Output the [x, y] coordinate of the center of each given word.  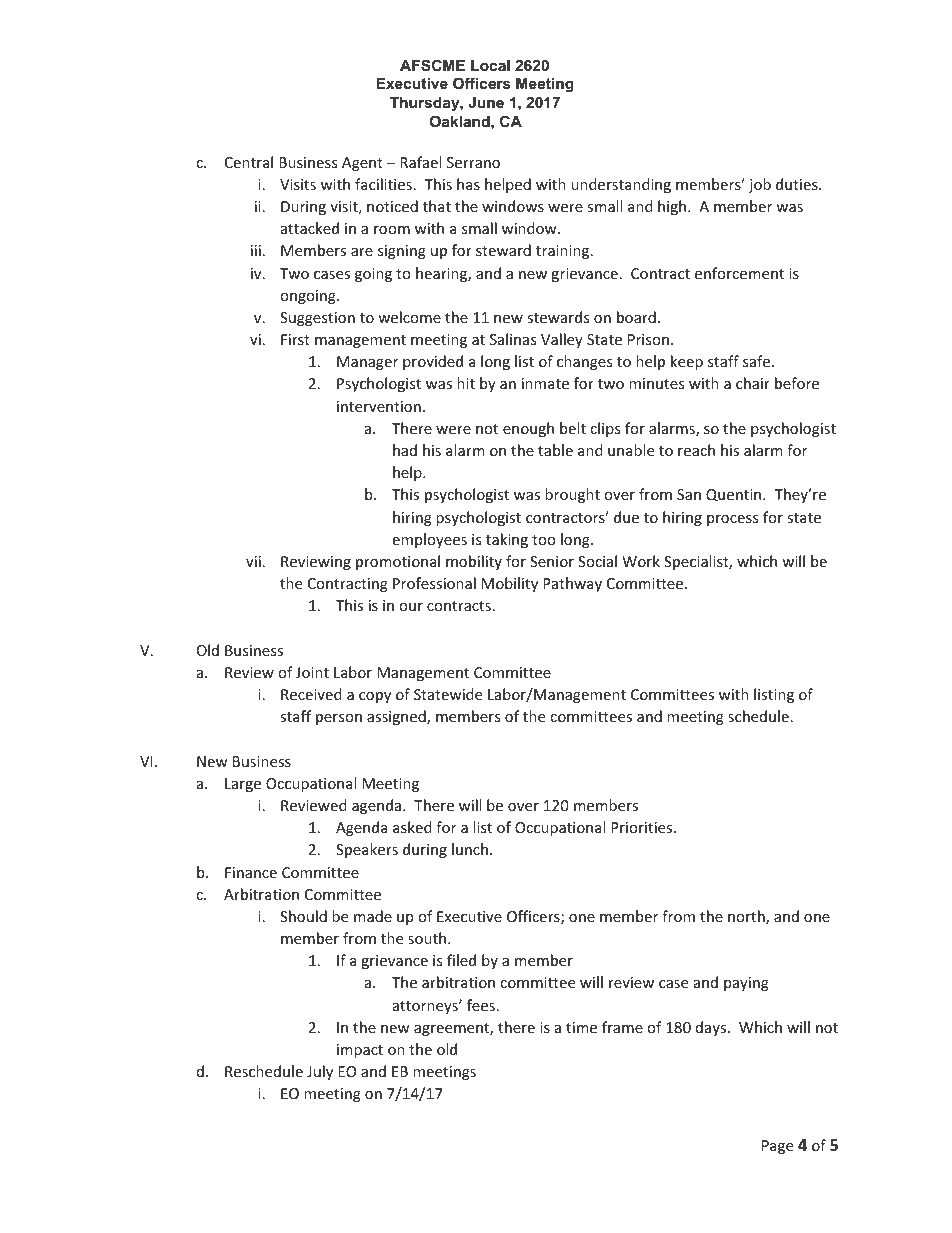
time [581, 1027]
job [760, 185]
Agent [362, 164]
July [320, 1072]
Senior [552, 561]
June [486, 102]
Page [777, 1147]
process [732, 520]
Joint [312, 672]
